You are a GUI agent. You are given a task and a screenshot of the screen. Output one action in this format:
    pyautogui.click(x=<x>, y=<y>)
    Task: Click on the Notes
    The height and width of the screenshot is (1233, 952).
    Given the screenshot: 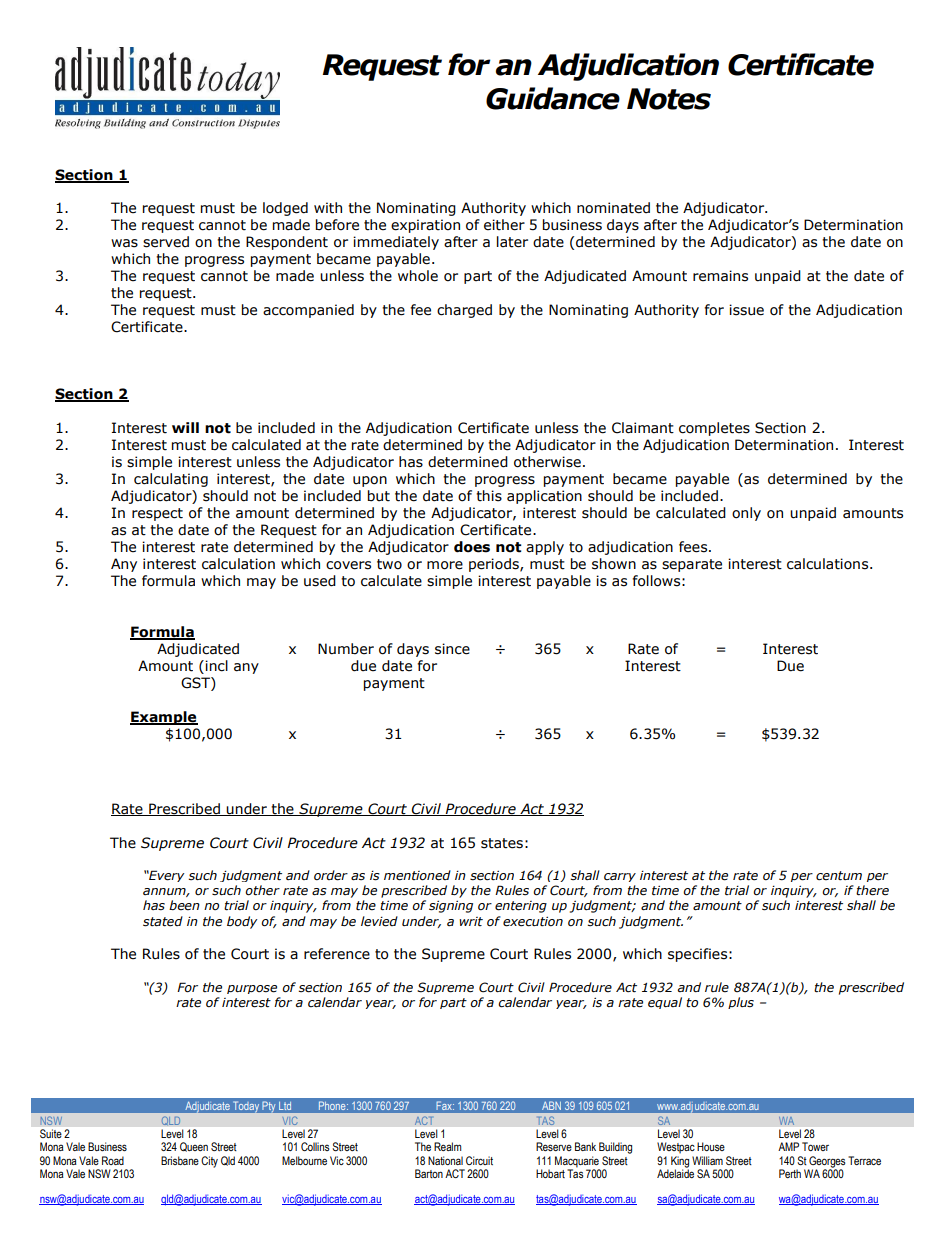 What is the action you would take?
    pyautogui.click(x=669, y=99)
